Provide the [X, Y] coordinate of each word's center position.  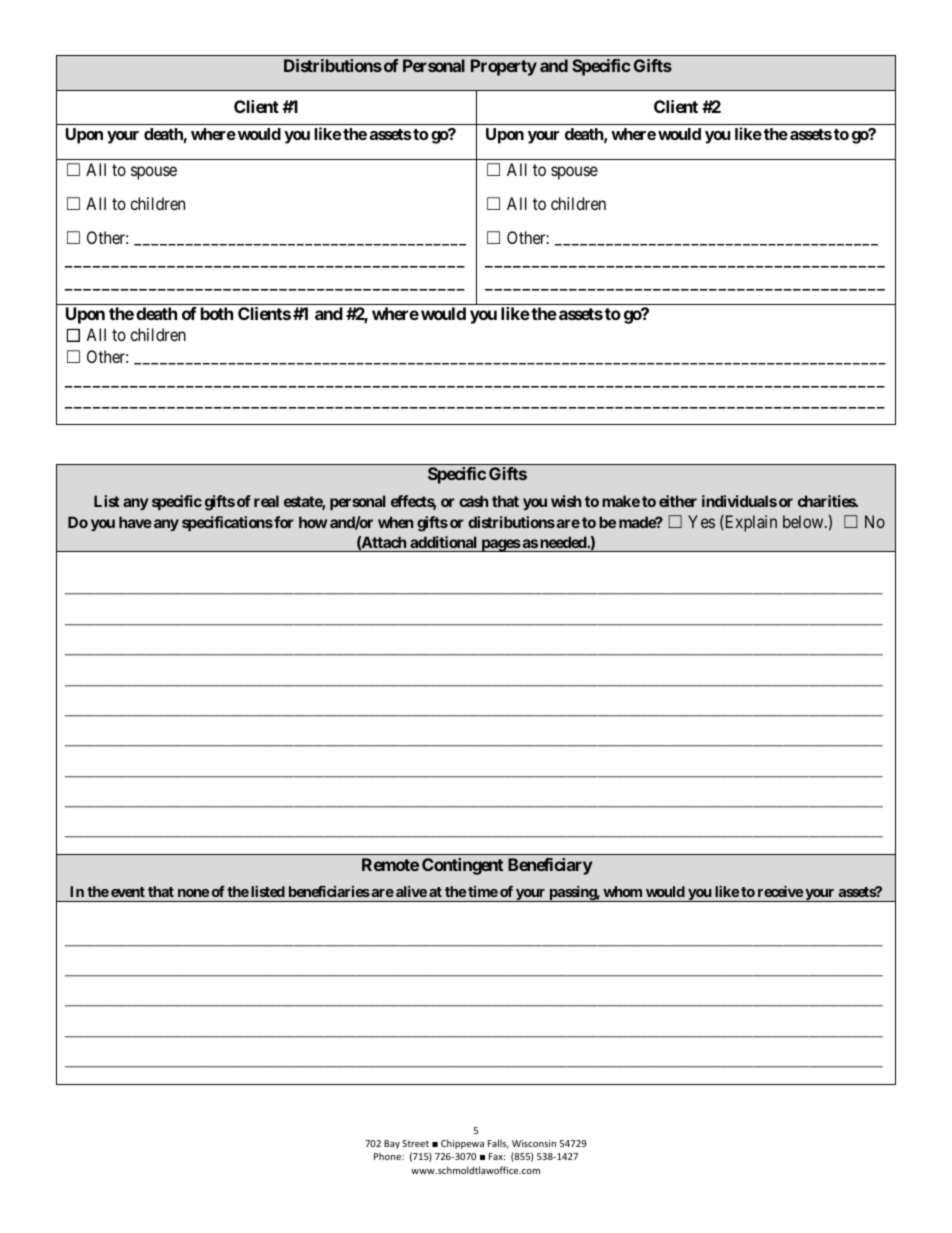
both [217, 313]
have [135, 522]
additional [443, 542]
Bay [392, 1144]
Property [504, 67]
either [678, 501]
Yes [701, 521]
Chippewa [462, 1144]
